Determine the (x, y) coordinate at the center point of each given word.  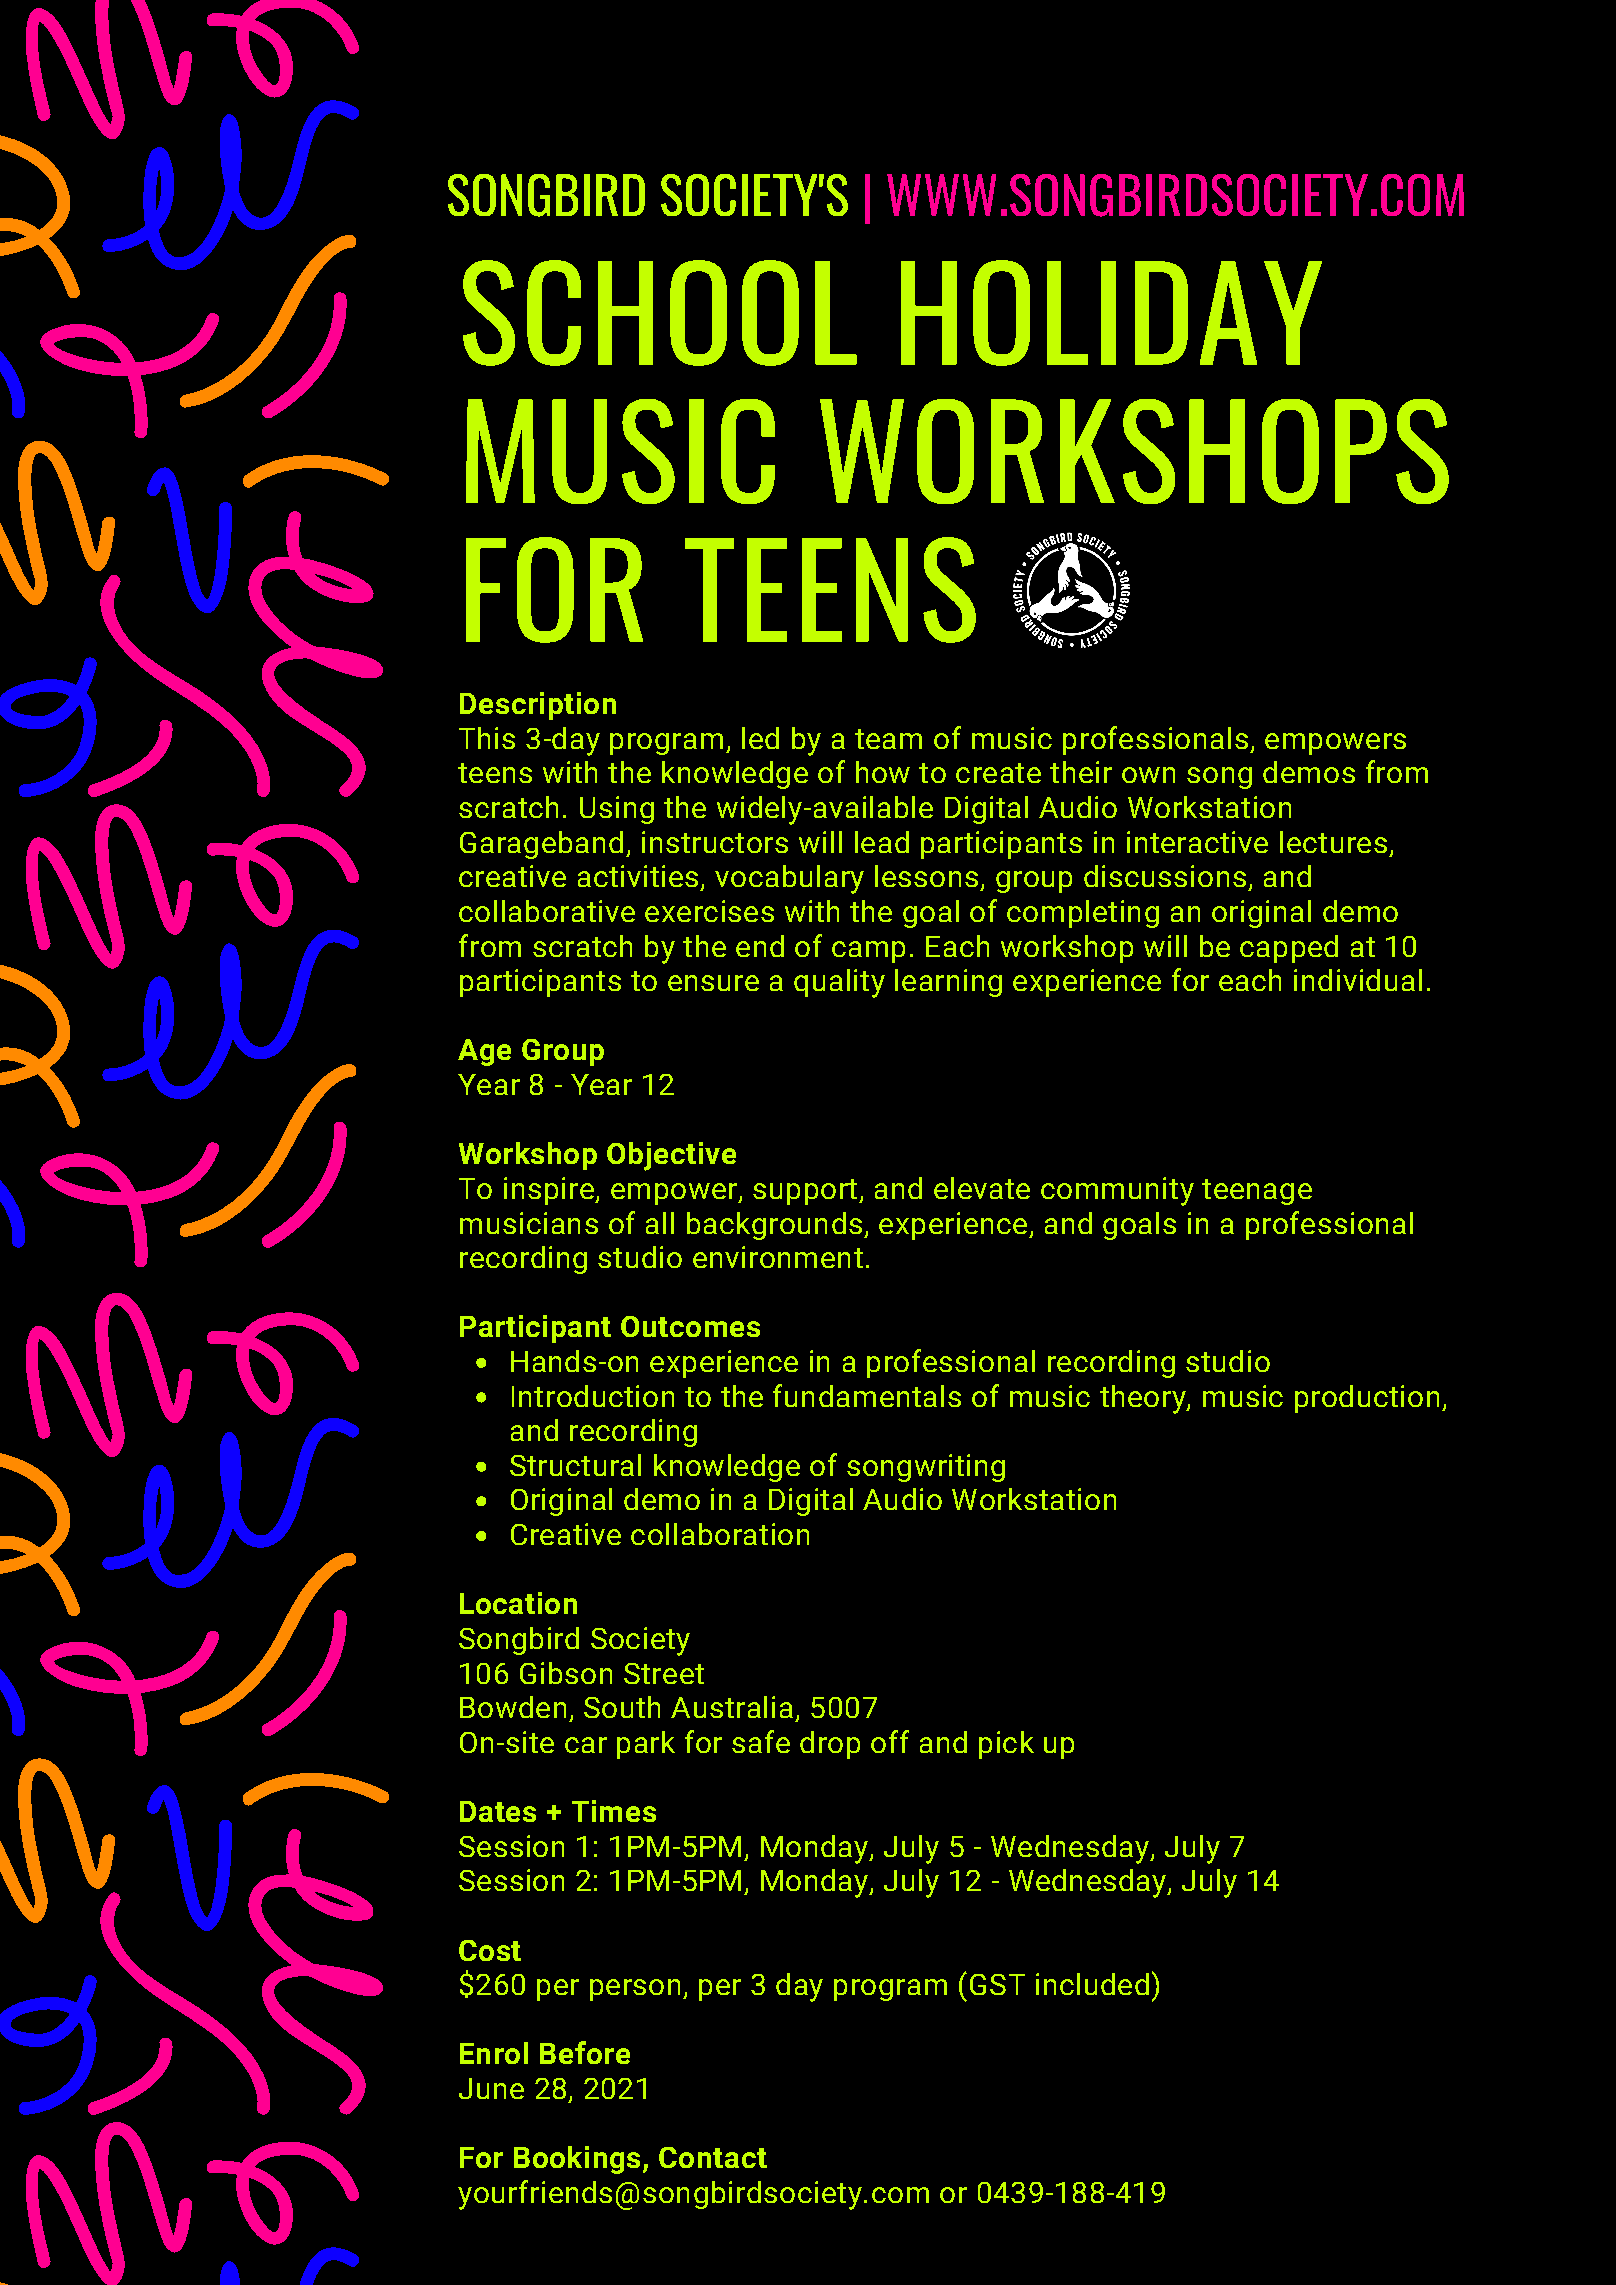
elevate (982, 1188)
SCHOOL (660, 313)
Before (585, 2052)
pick (1006, 1745)
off (890, 1741)
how (883, 772)
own (1148, 775)
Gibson (566, 1673)
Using (617, 810)
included (1092, 1984)
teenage (1257, 1192)
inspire (550, 1191)
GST (997, 1984)
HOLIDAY (1111, 313)
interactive (1197, 842)
